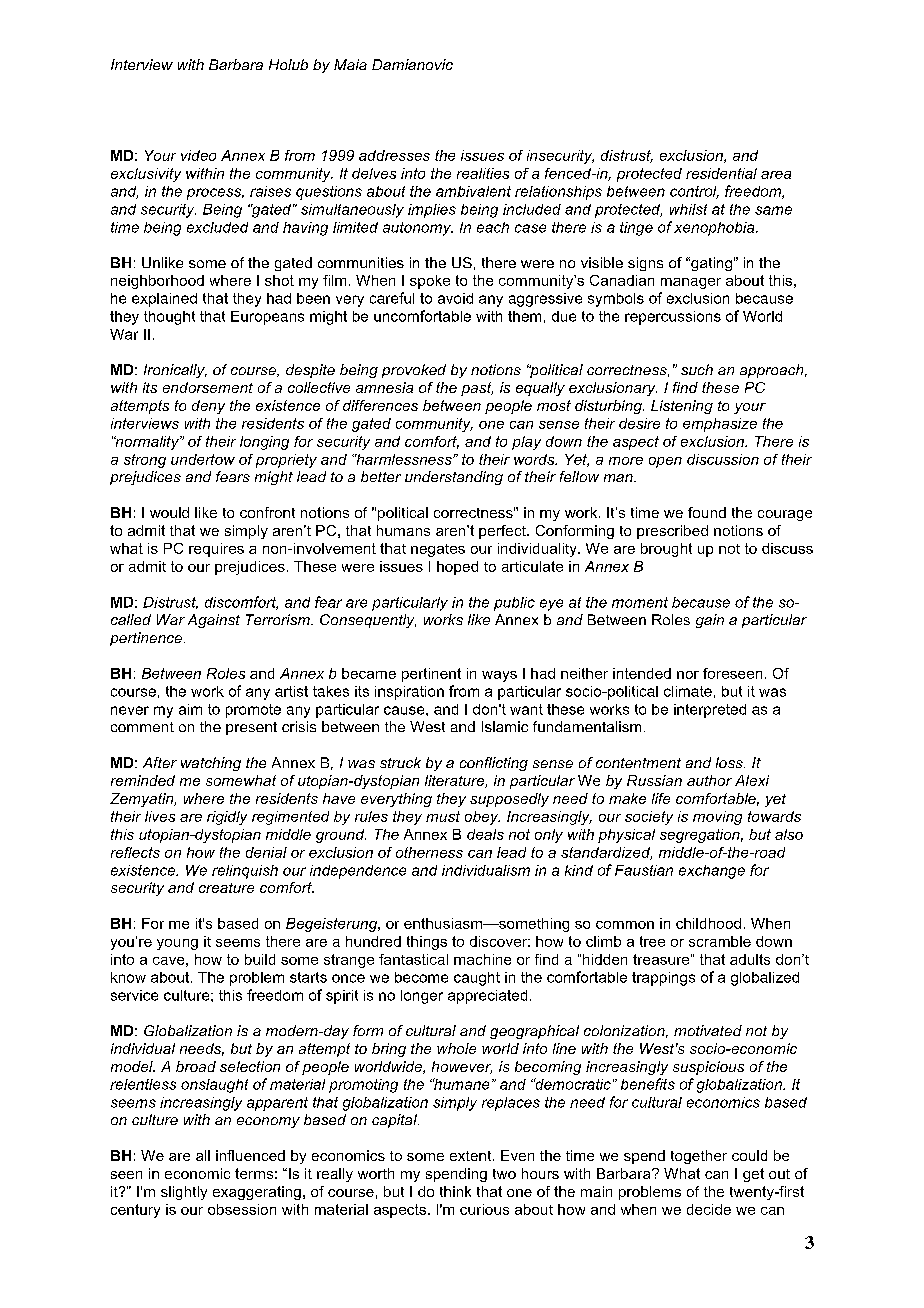 Image resolution: width=924 pixels, height=1308 pixels. Describe the element at coordinates (198, 155) in the screenshot. I see `video` at that location.
